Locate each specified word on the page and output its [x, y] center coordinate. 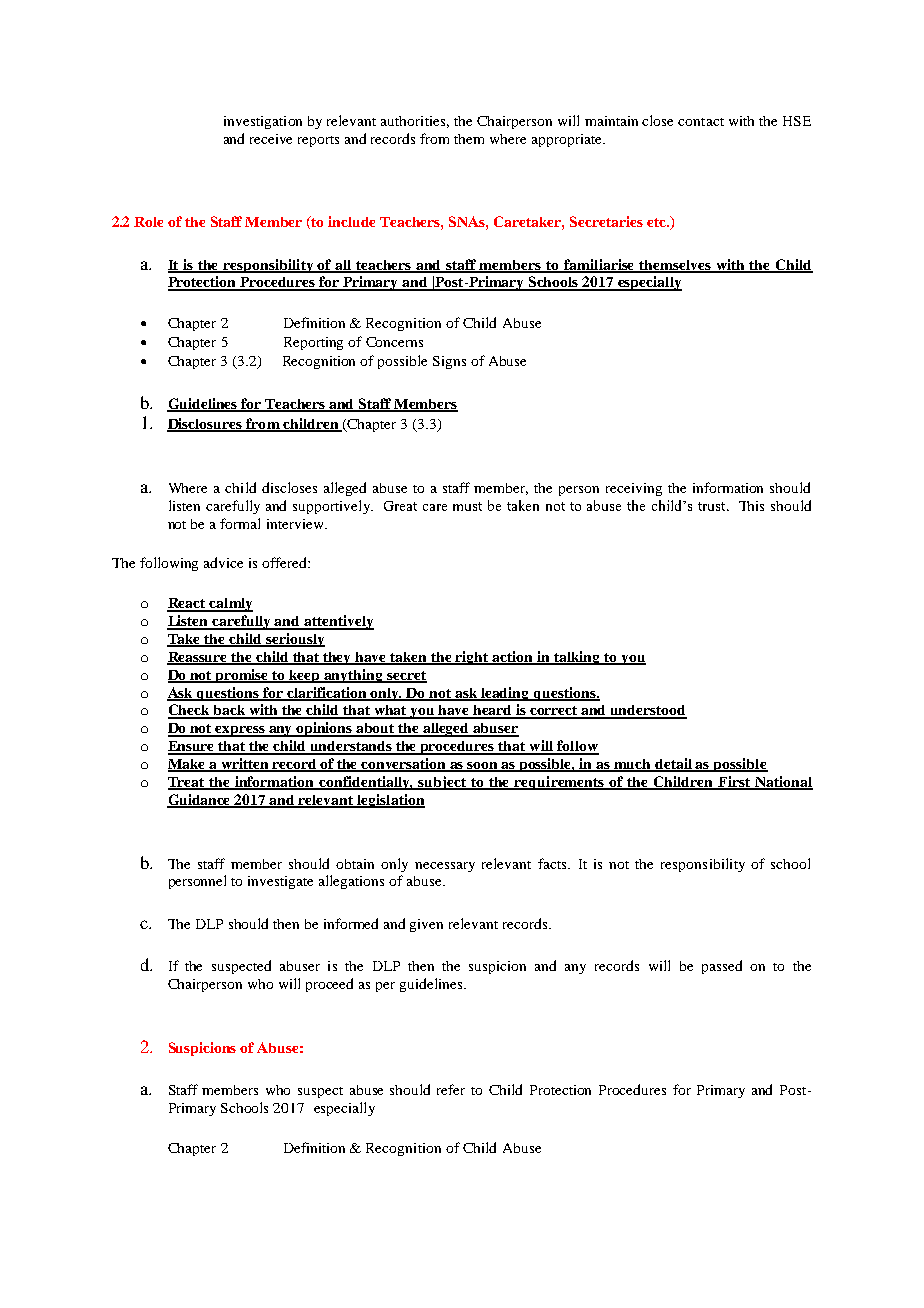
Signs [449, 362]
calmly [230, 605]
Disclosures [206, 425]
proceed [329, 985]
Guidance [200, 800]
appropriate [568, 140]
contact [701, 122]
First [734, 783]
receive [271, 139]
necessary [445, 867]
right [472, 658]
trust [713, 506]
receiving [634, 489]
